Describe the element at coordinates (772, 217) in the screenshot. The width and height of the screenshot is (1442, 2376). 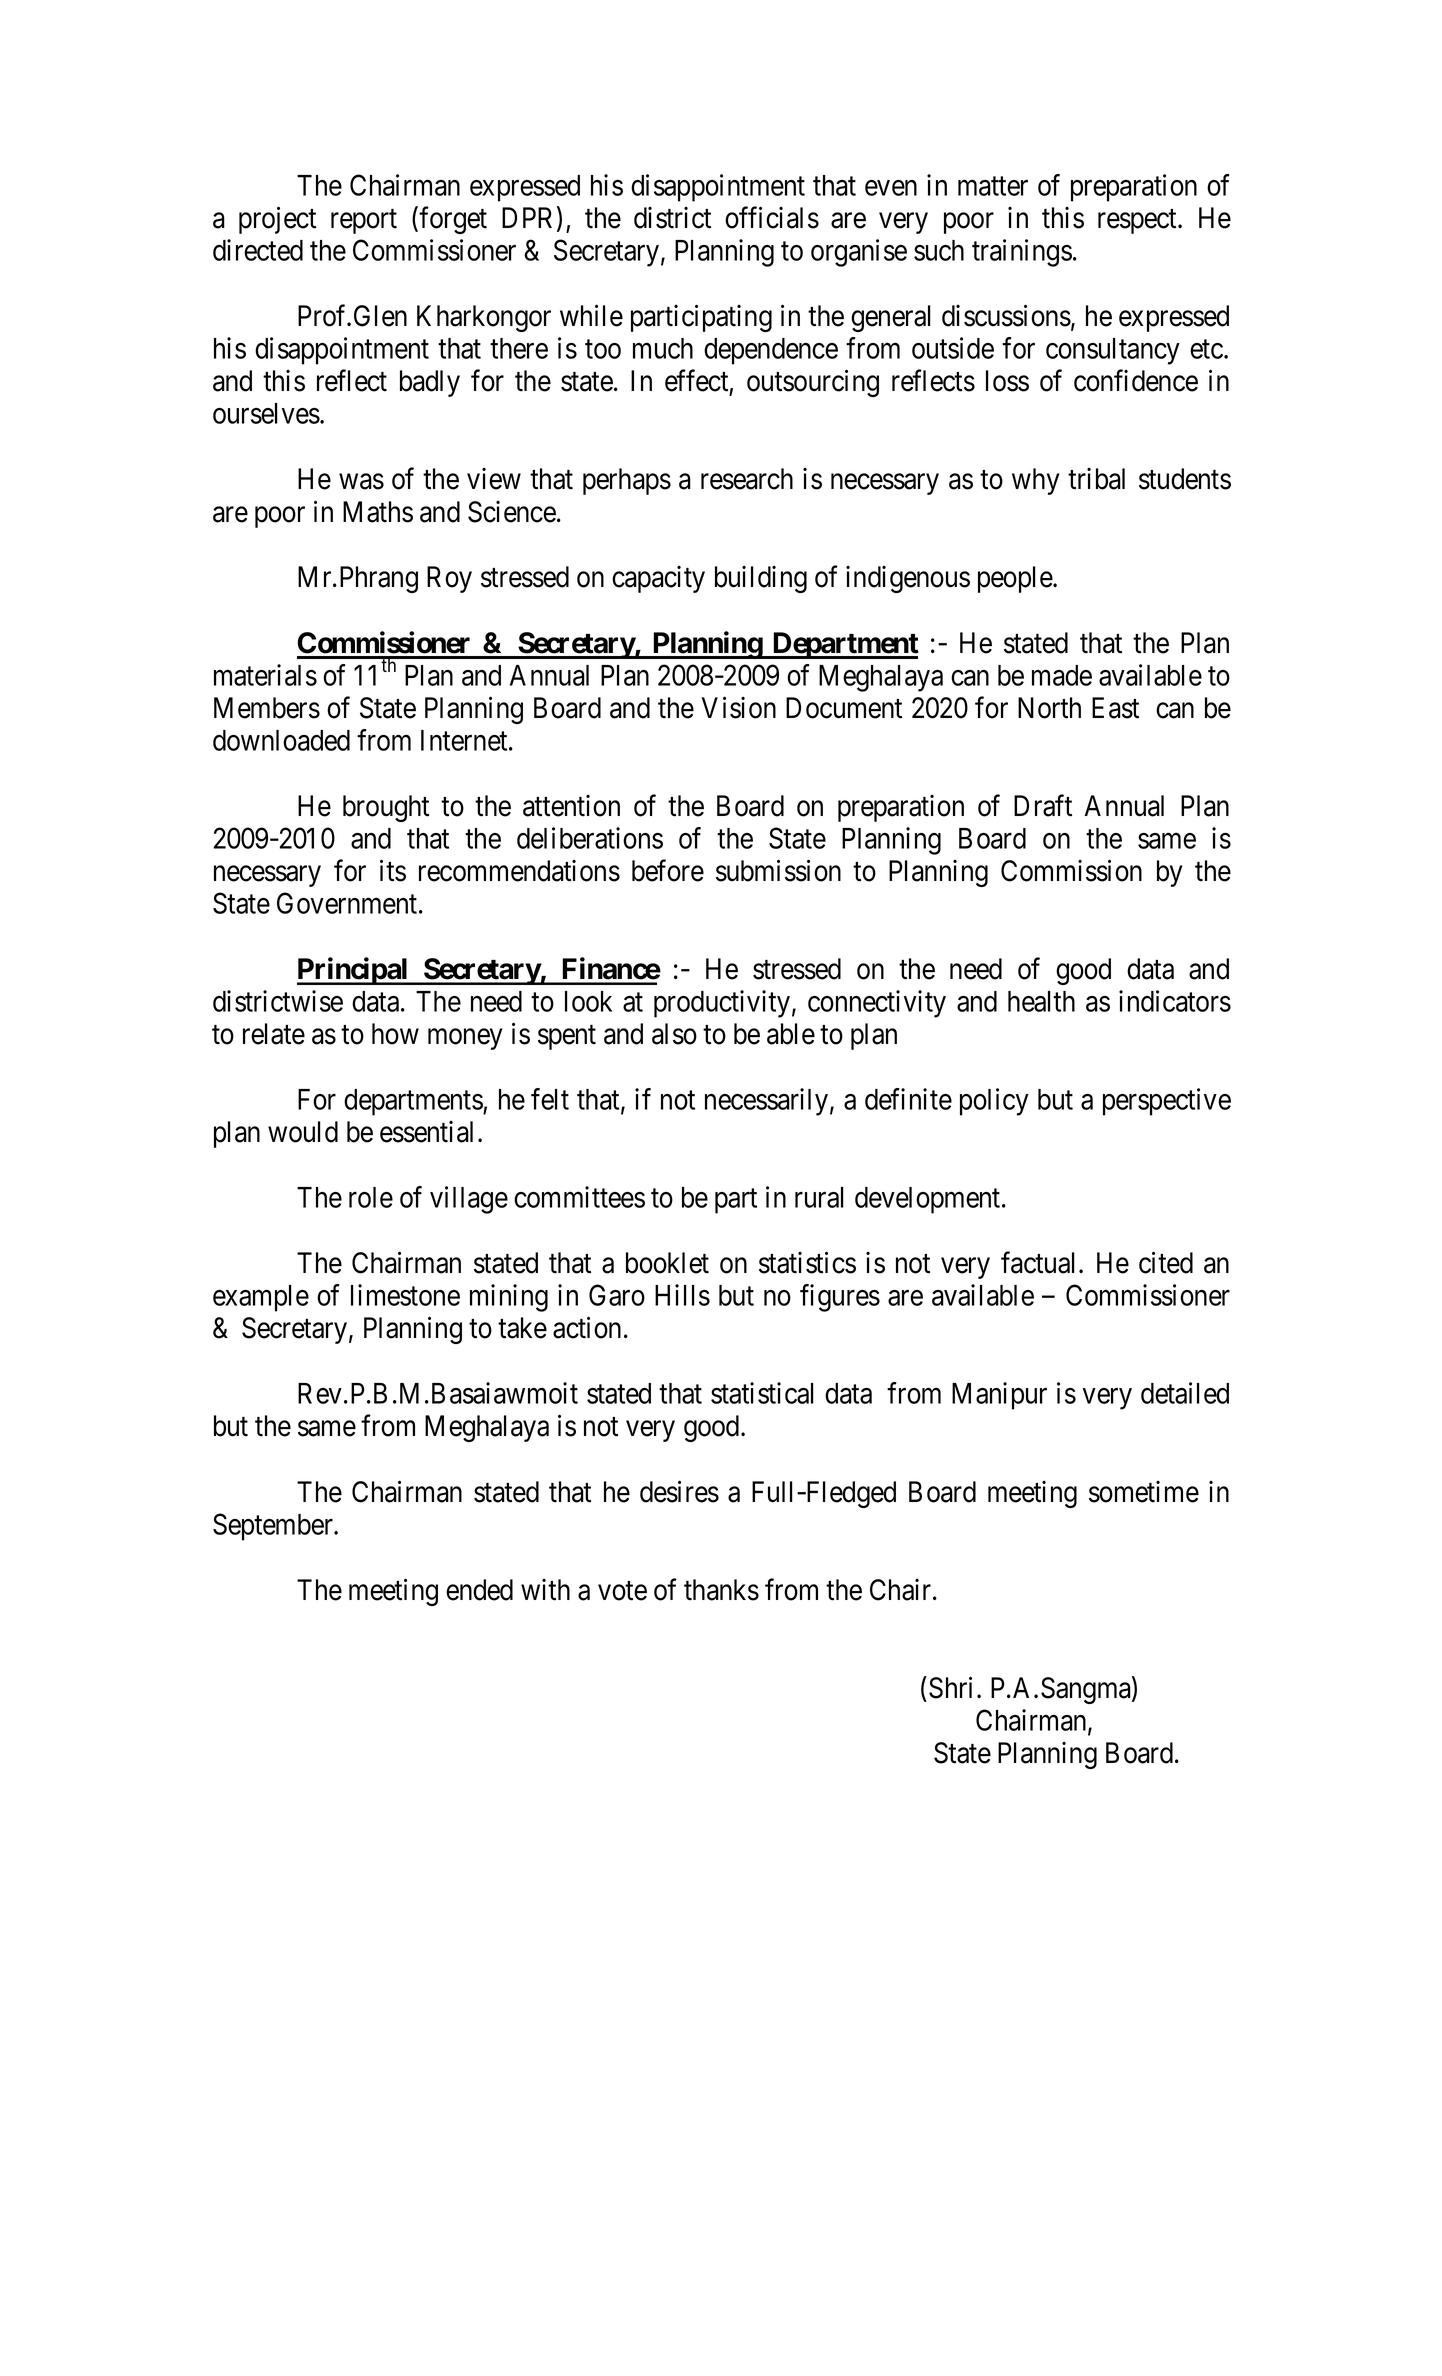
I see `officials` at that location.
